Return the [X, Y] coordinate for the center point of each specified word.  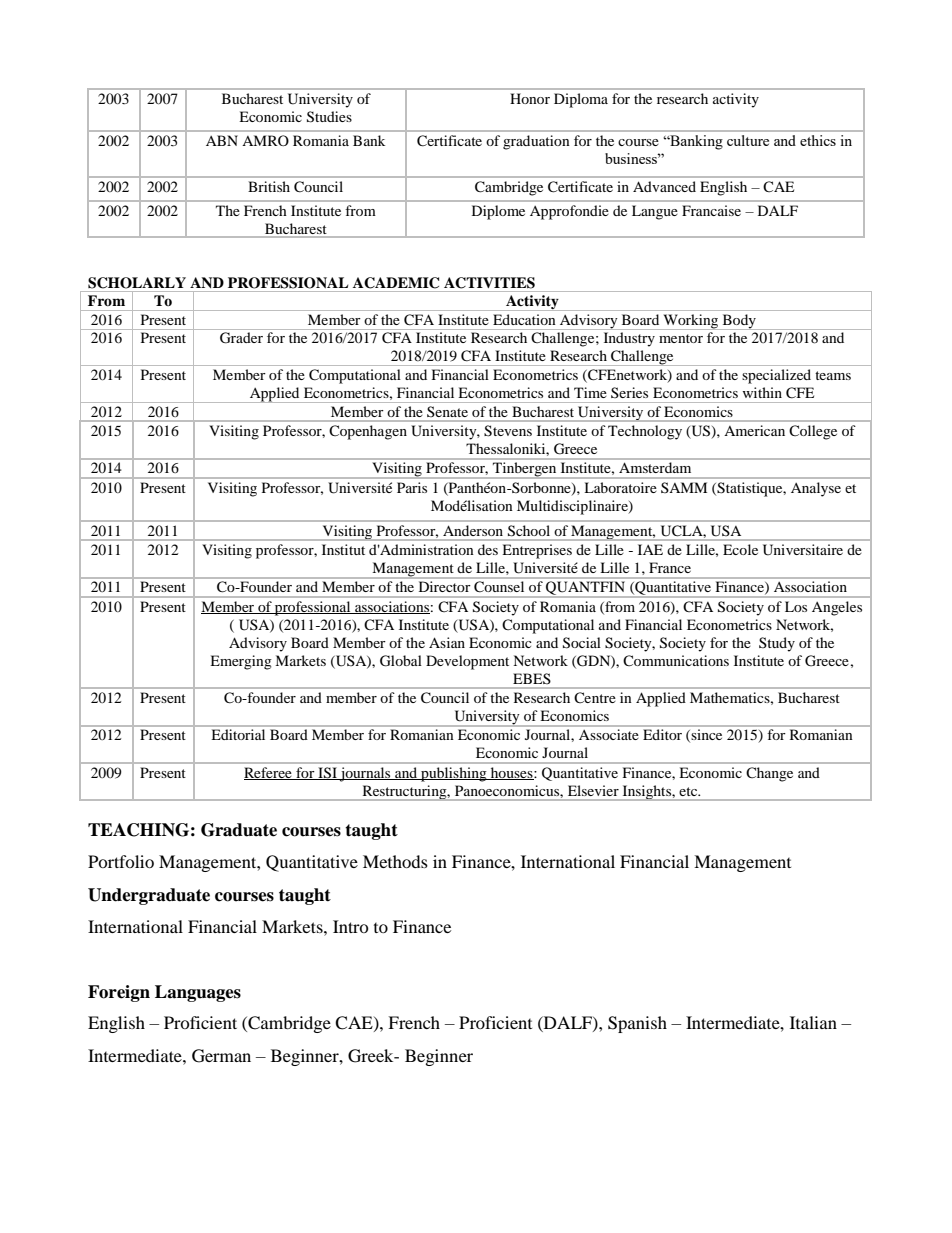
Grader [241, 338]
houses [512, 773]
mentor [681, 338]
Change [769, 774]
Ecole [740, 549]
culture [748, 140]
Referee [269, 773]
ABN [222, 140]
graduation [536, 142]
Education [524, 319]
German [221, 1056]
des [488, 549]
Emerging [241, 662]
